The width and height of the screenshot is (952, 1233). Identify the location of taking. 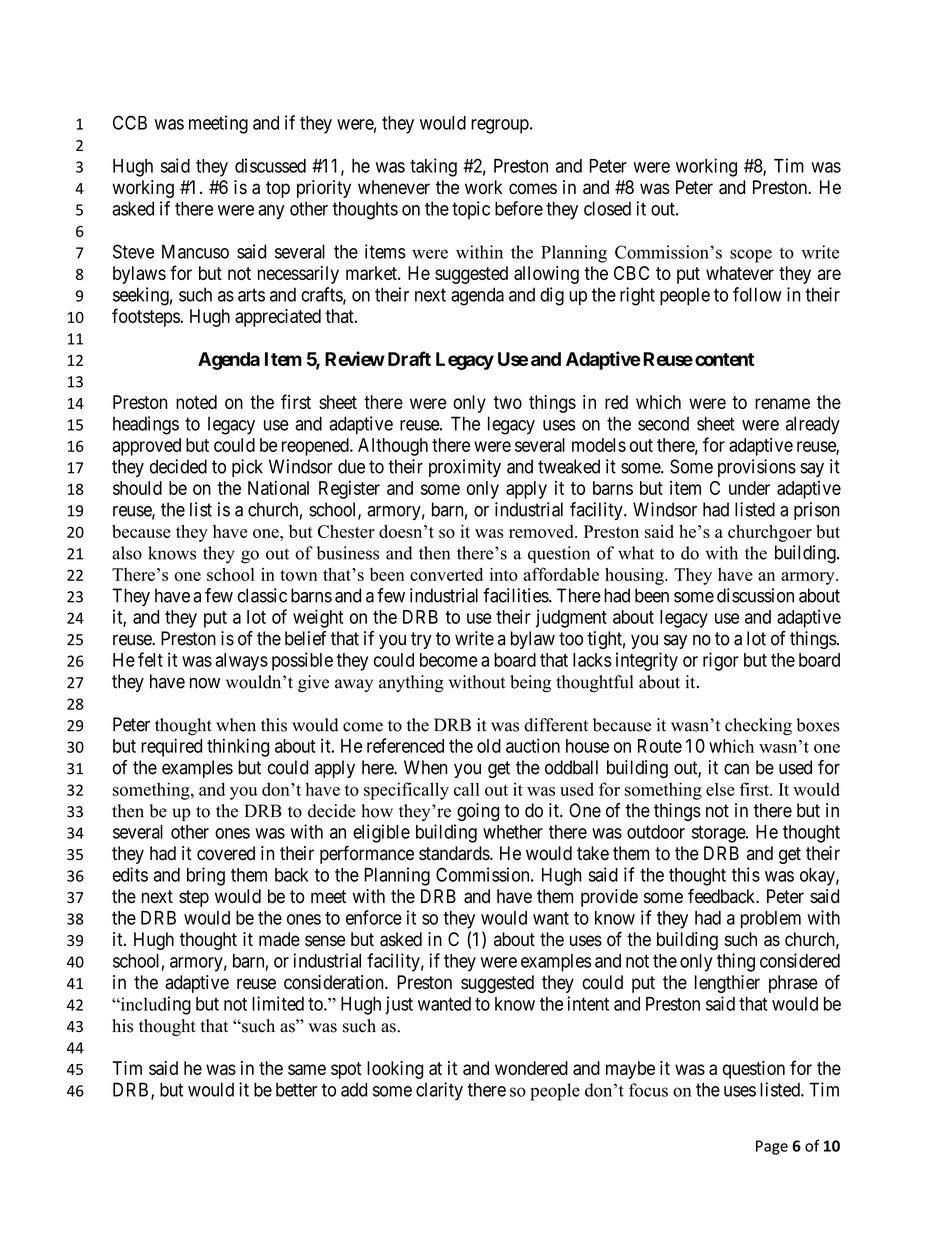
(433, 167).
